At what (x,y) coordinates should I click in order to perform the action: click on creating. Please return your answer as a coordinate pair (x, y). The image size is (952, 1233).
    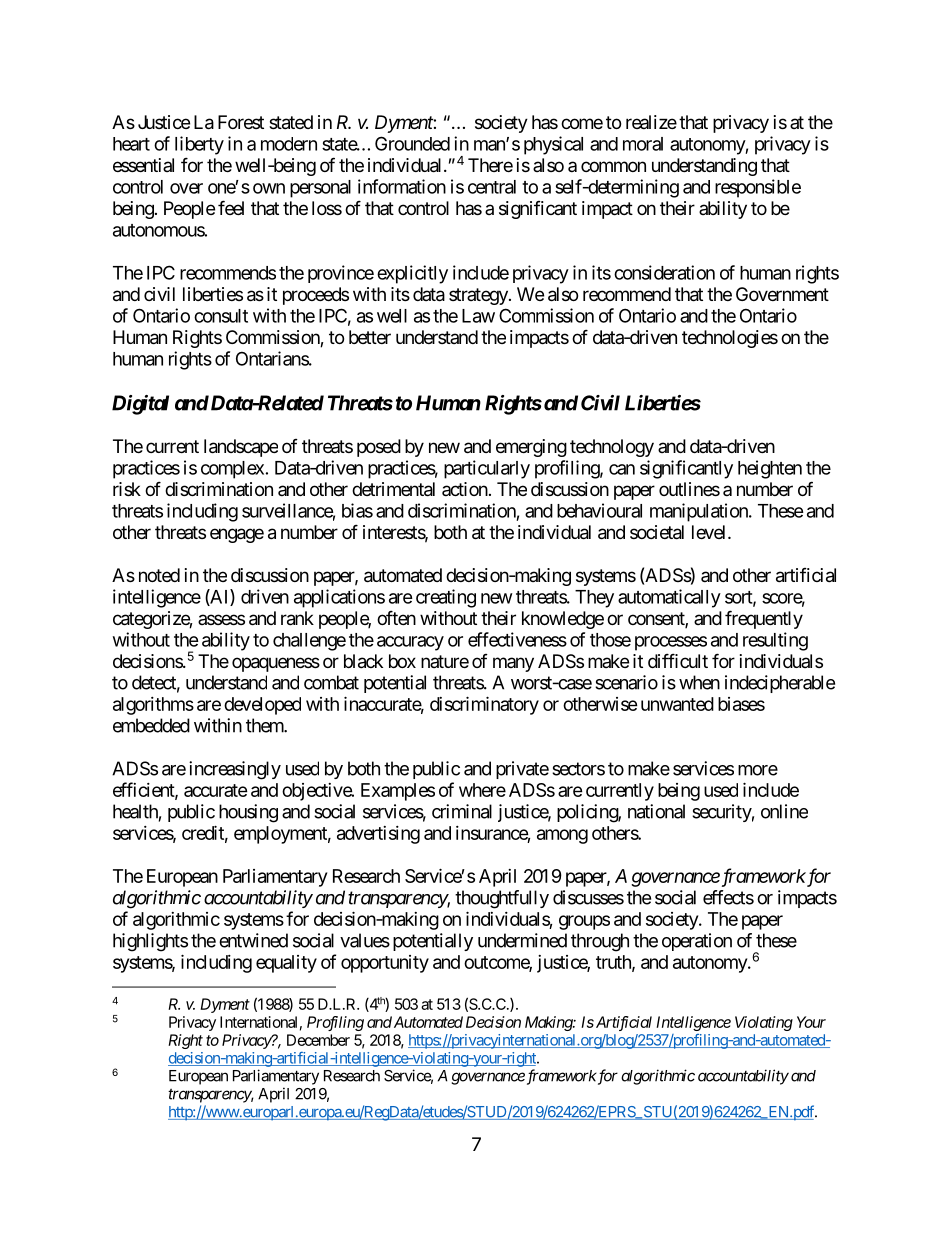
    Looking at the image, I should click on (446, 598).
